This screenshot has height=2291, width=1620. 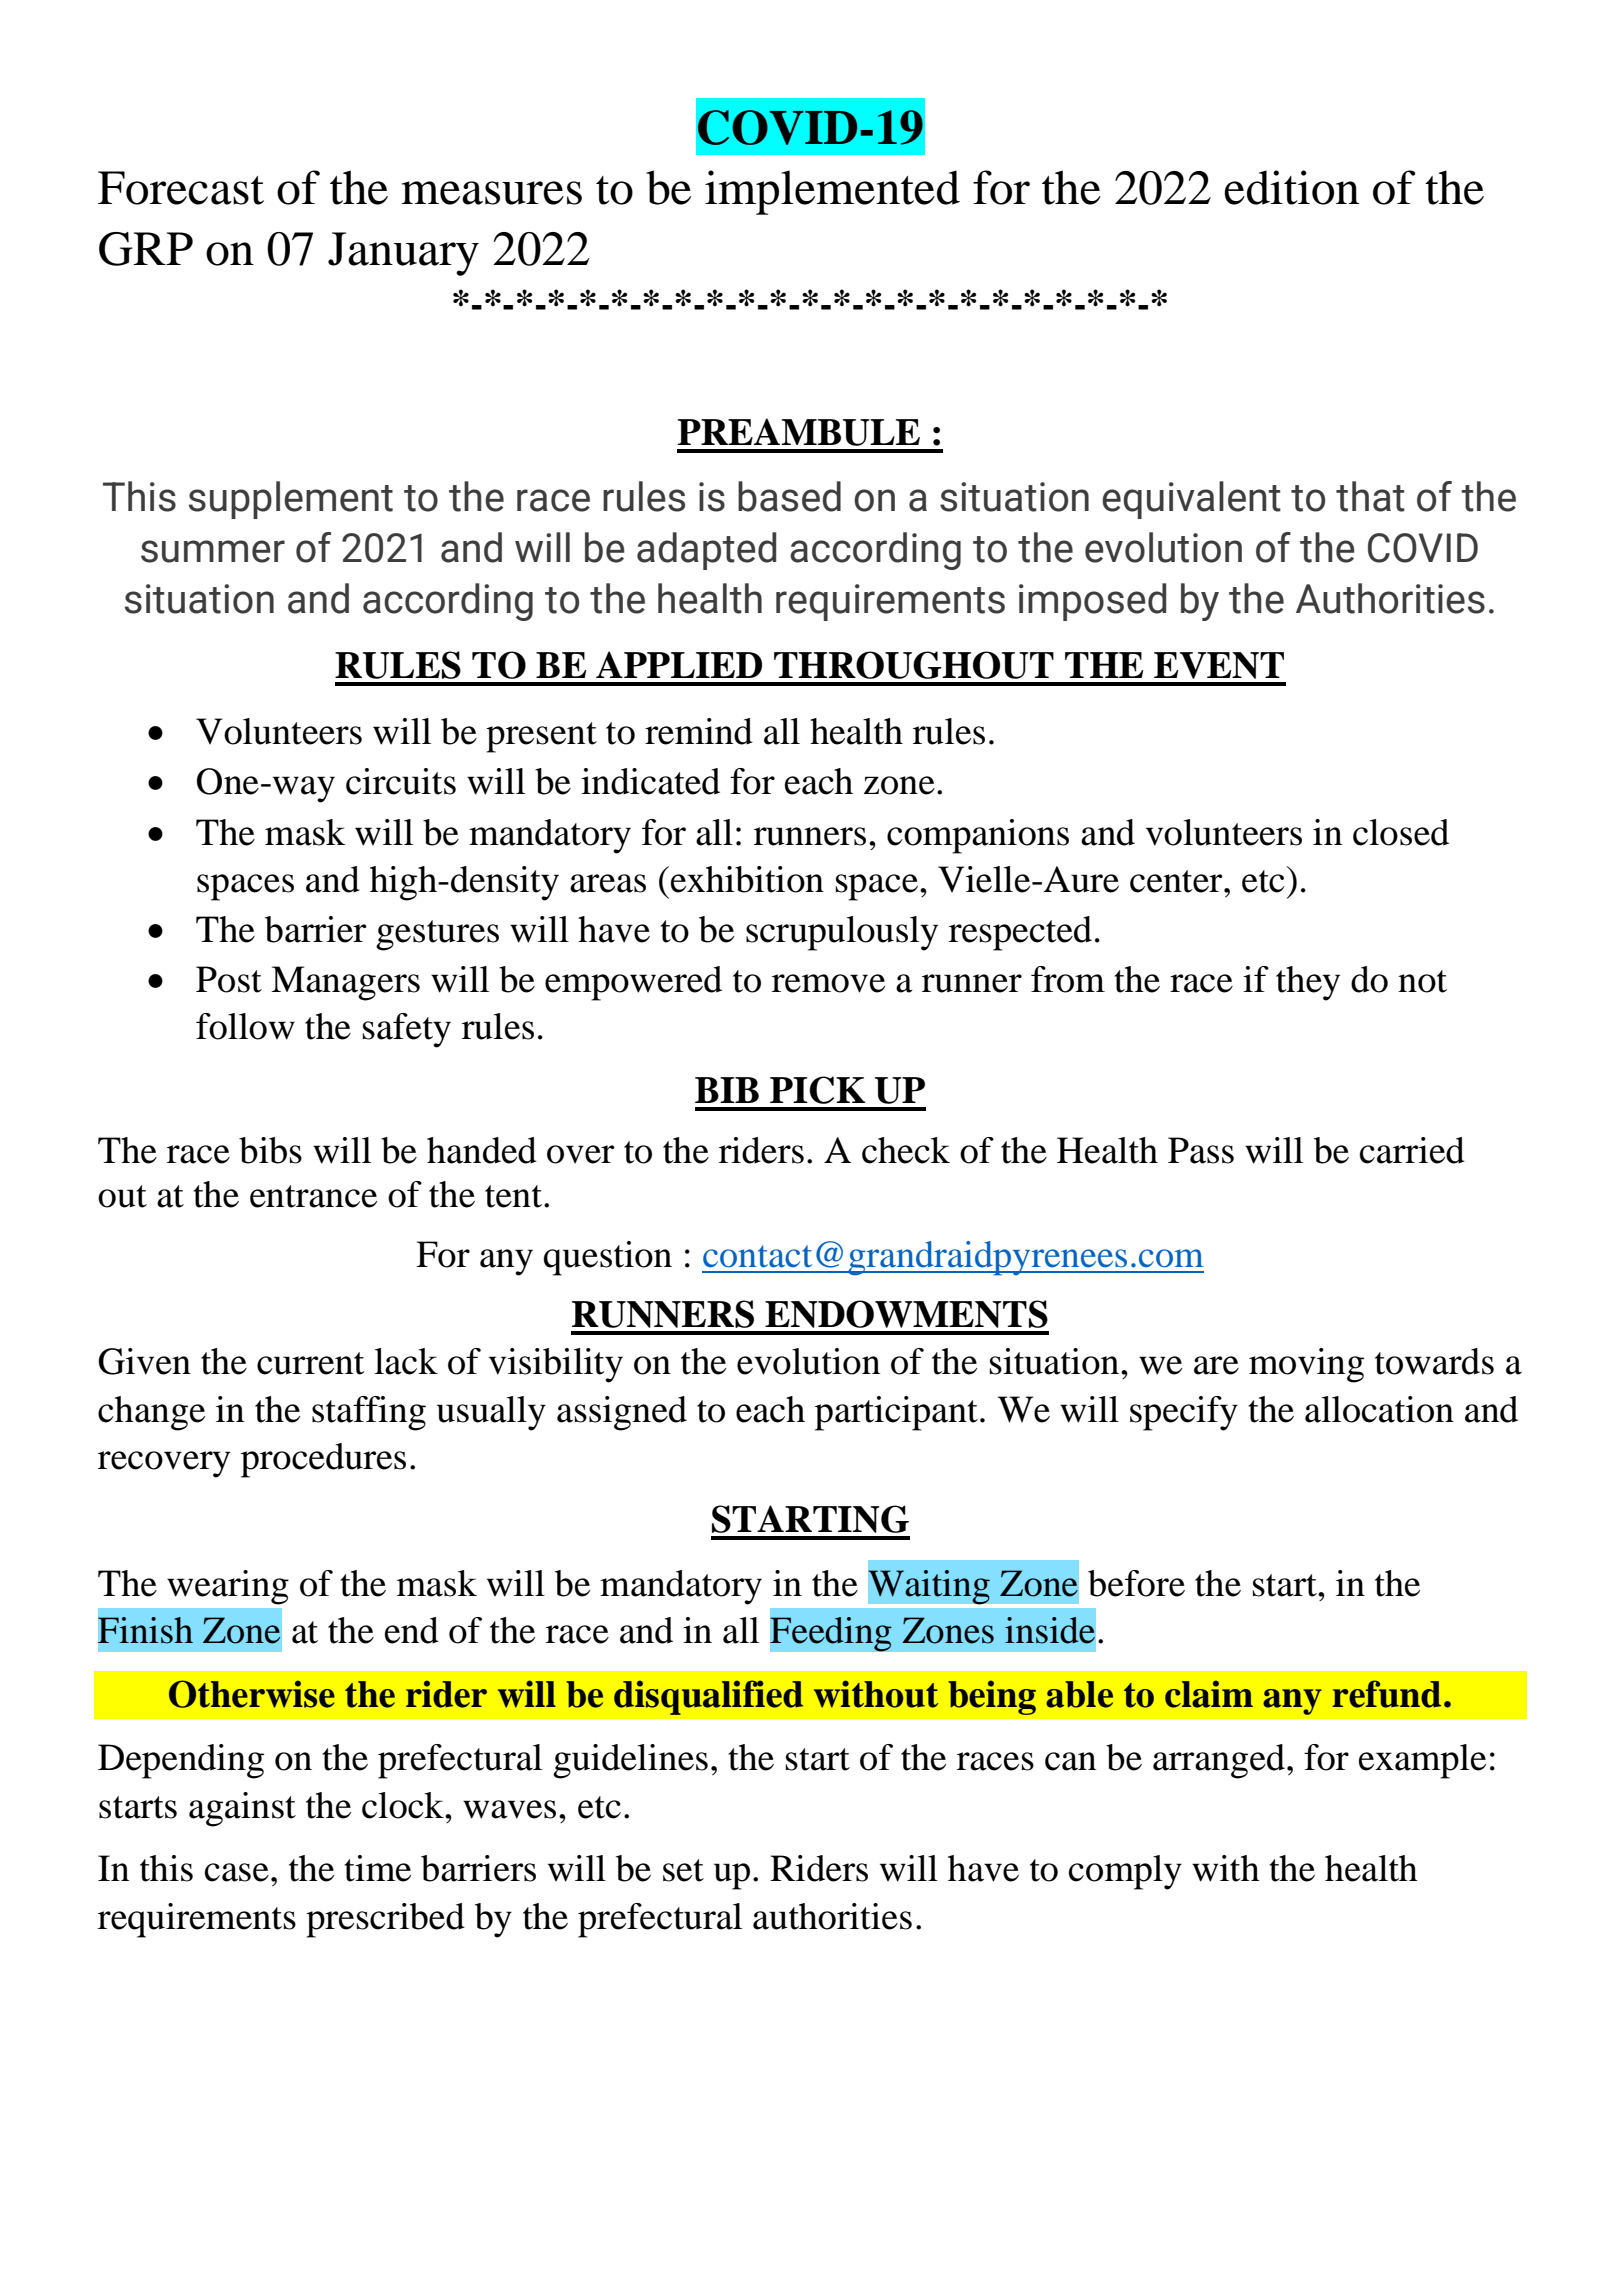 I want to click on adapted, so click(x=706, y=551).
